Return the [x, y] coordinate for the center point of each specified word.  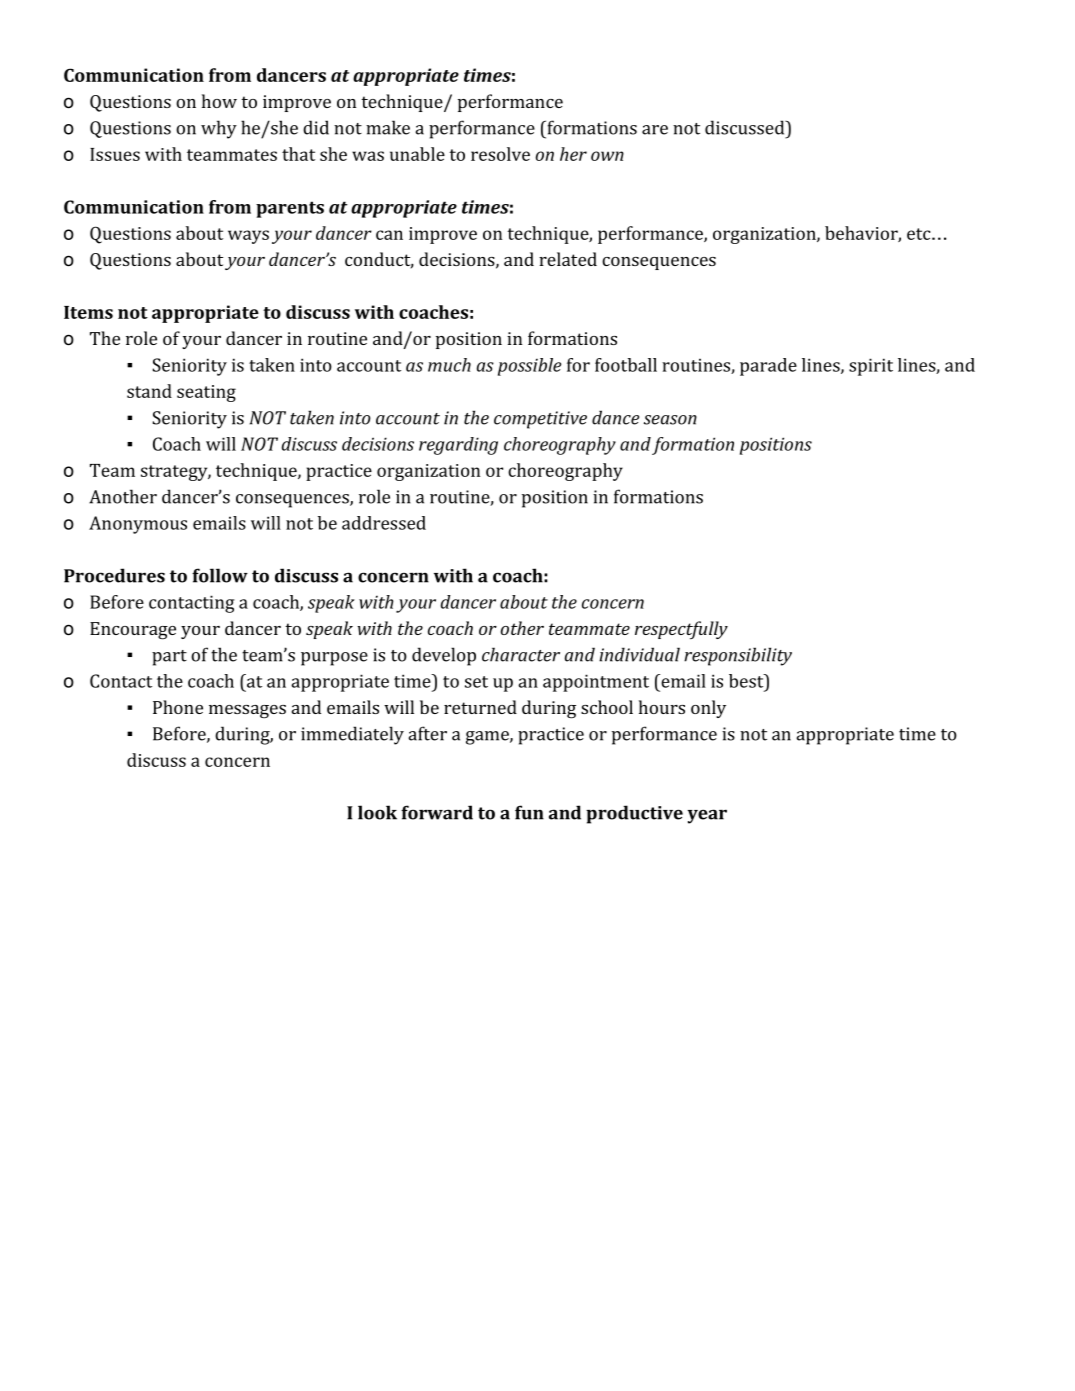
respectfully [681, 630]
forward [437, 812]
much [449, 365]
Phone [178, 707]
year [707, 816]
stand [149, 391]
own [607, 156]
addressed [384, 523]
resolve [500, 154]
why [219, 129]
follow [220, 575]
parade [768, 367]
